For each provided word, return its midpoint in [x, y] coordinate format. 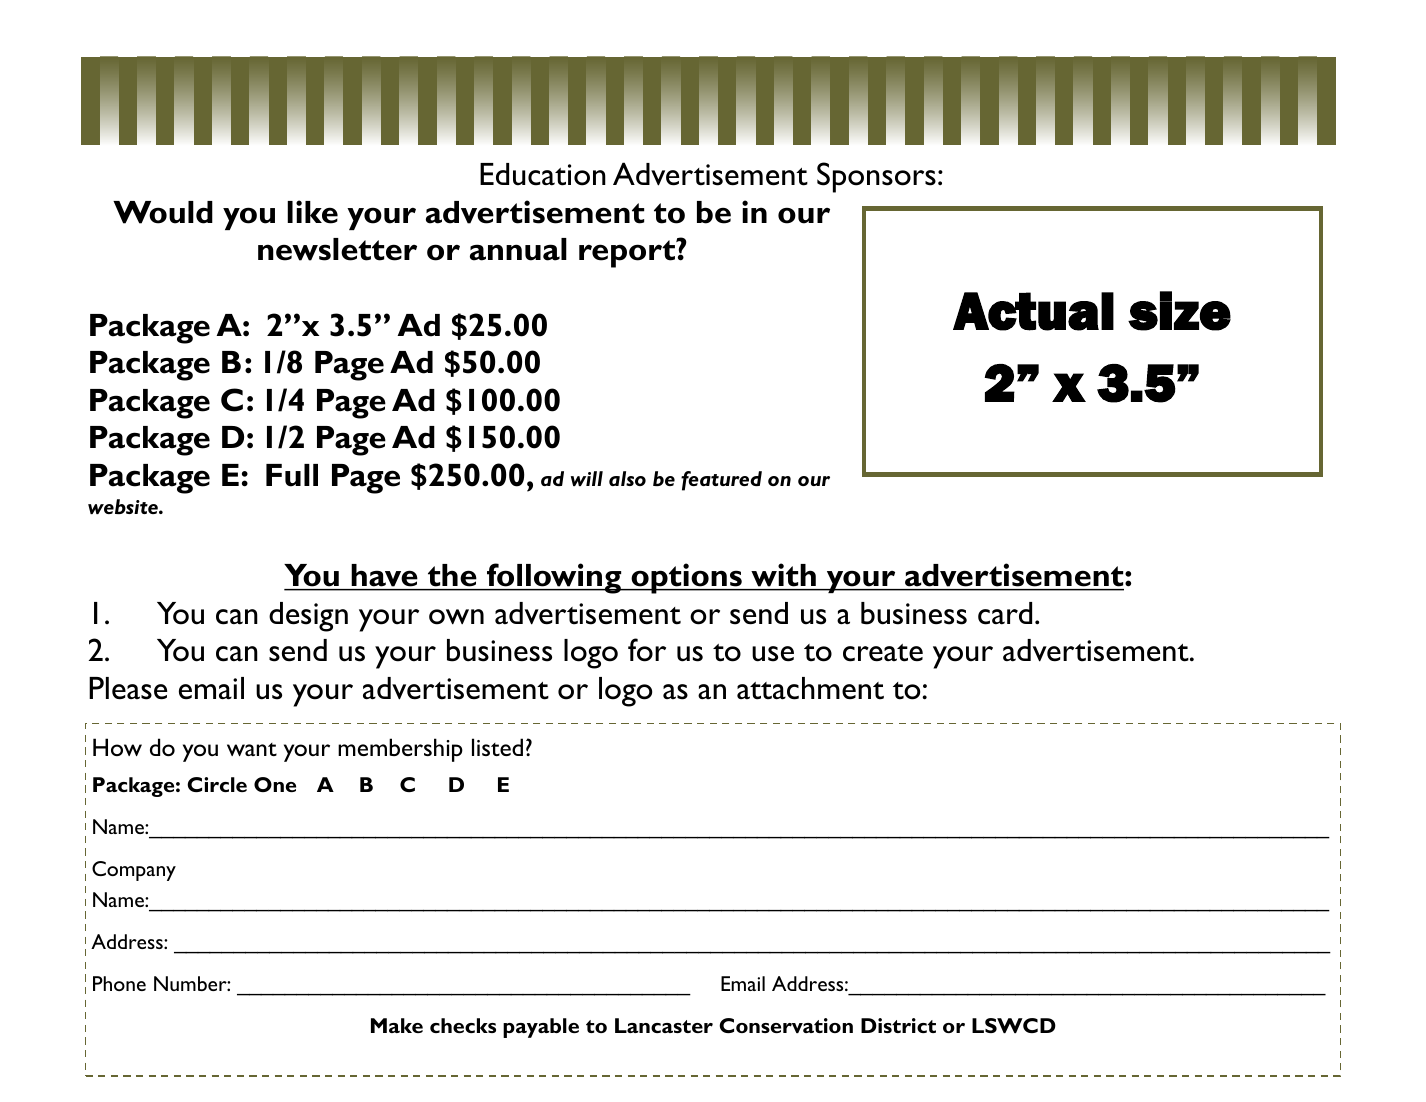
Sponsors [876, 177]
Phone [119, 983]
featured [721, 481]
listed [497, 747]
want [252, 749]
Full [292, 475]
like [312, 212]
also [627, 478]
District [898, 1025]
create [883, 653]
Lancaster [664, 1025]
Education [543, 174]
